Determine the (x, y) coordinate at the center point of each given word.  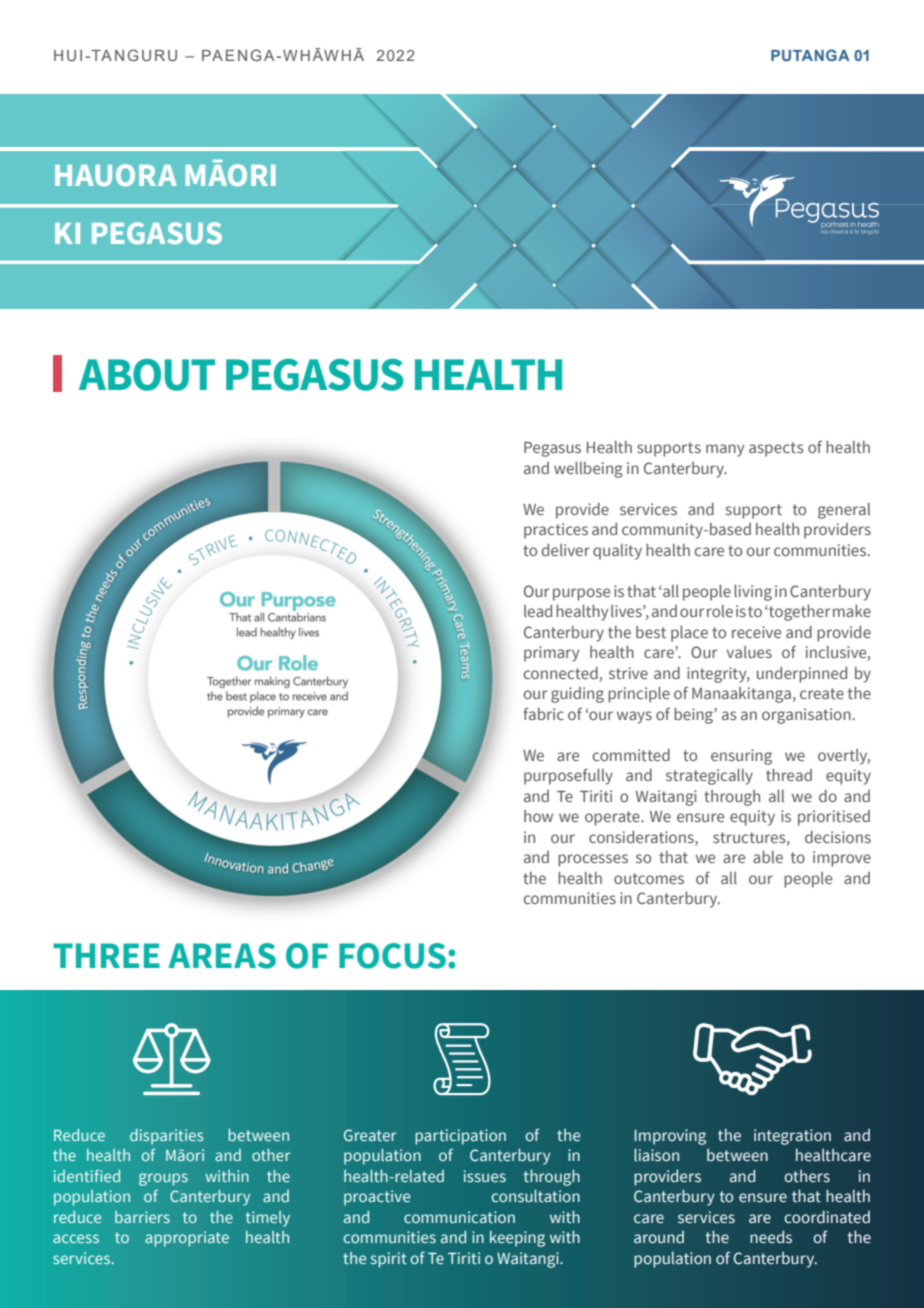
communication (459, 1217)
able (768, 857)
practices (556, 531)
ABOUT (147, 375)
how (538, 816)
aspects (776, 449)
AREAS (222, 956)
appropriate (187, 1239)
